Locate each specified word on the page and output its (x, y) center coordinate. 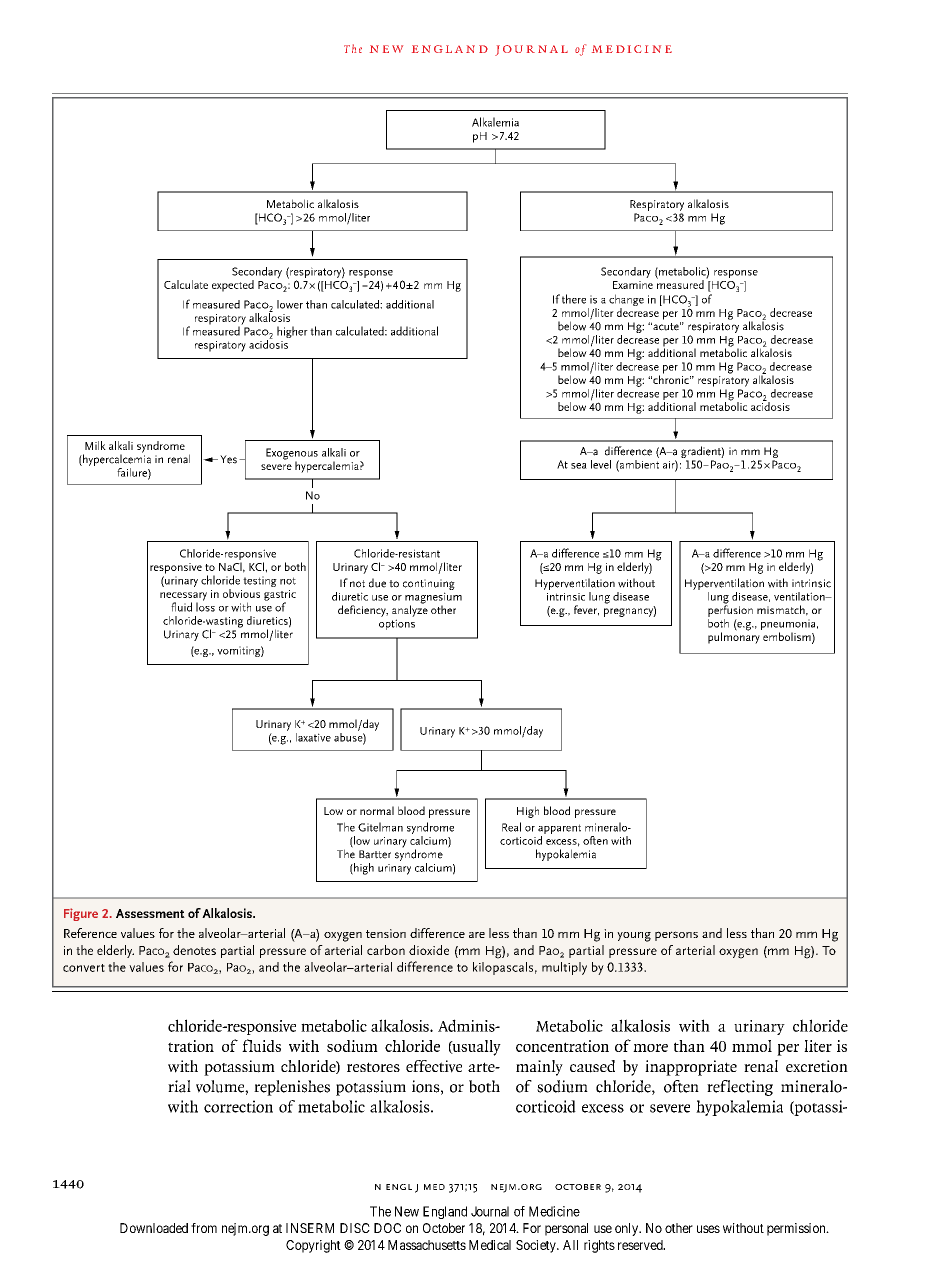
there (574, 299)
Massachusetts (427, 1245)
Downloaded (154, 1228)
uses (708, 1229)
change (626, 301)
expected (233, 286)
